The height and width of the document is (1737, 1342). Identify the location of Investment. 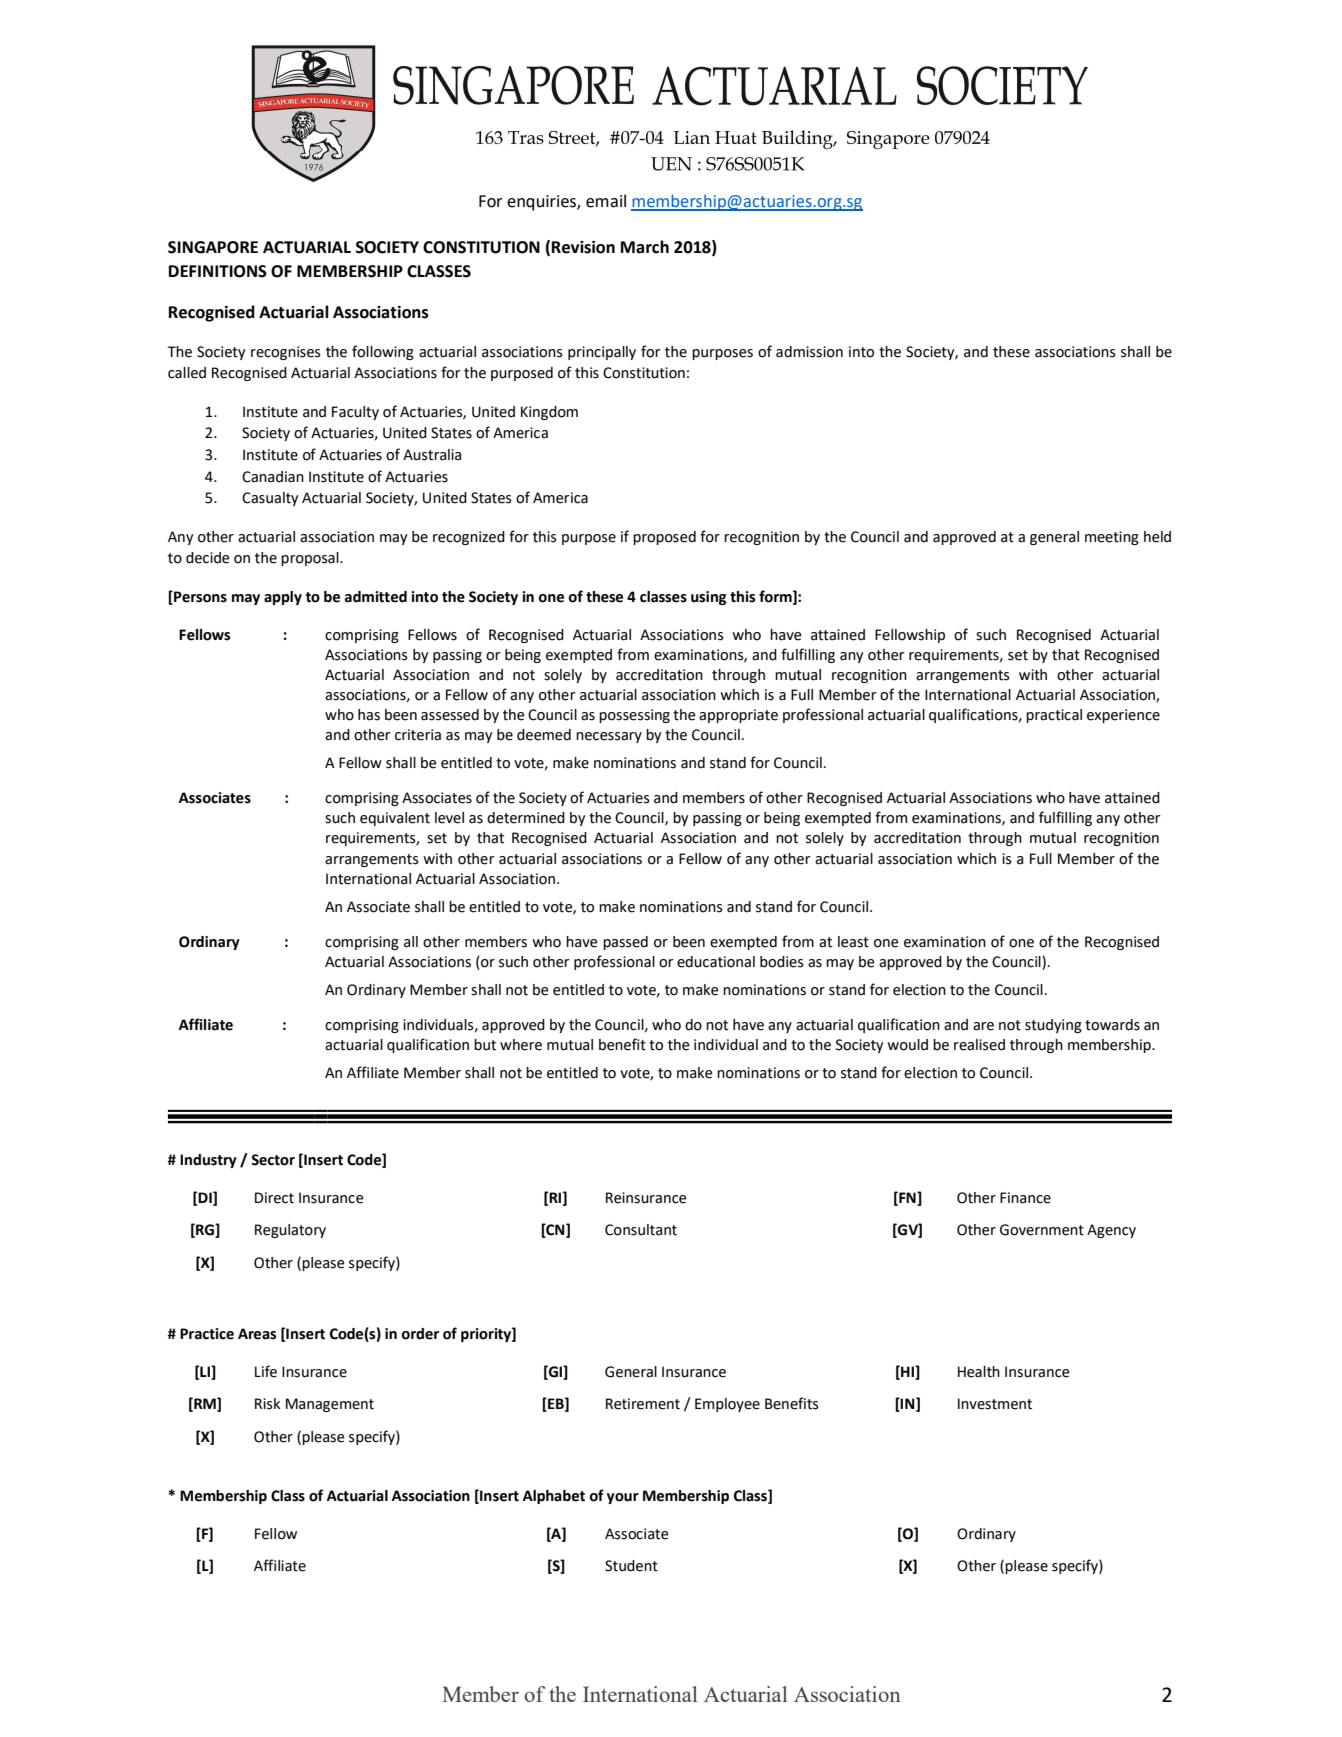
(995, 1404).
